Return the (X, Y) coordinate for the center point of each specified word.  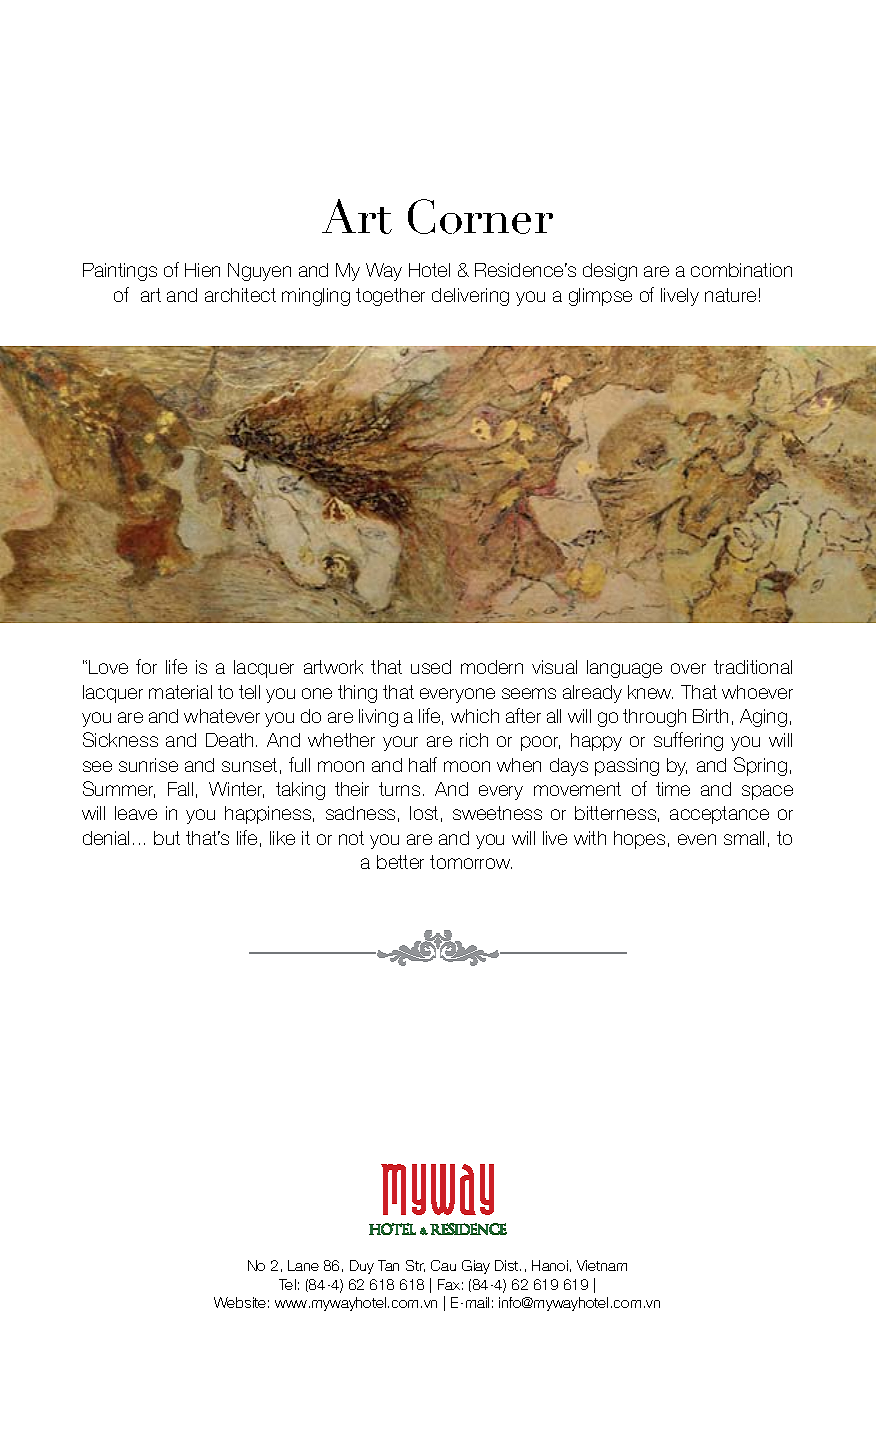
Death (229, 740)
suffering (688, 741)
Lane (303, 1265)
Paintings (120, 272)
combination (741, 270)
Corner (480, 216)
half (423, 764)
